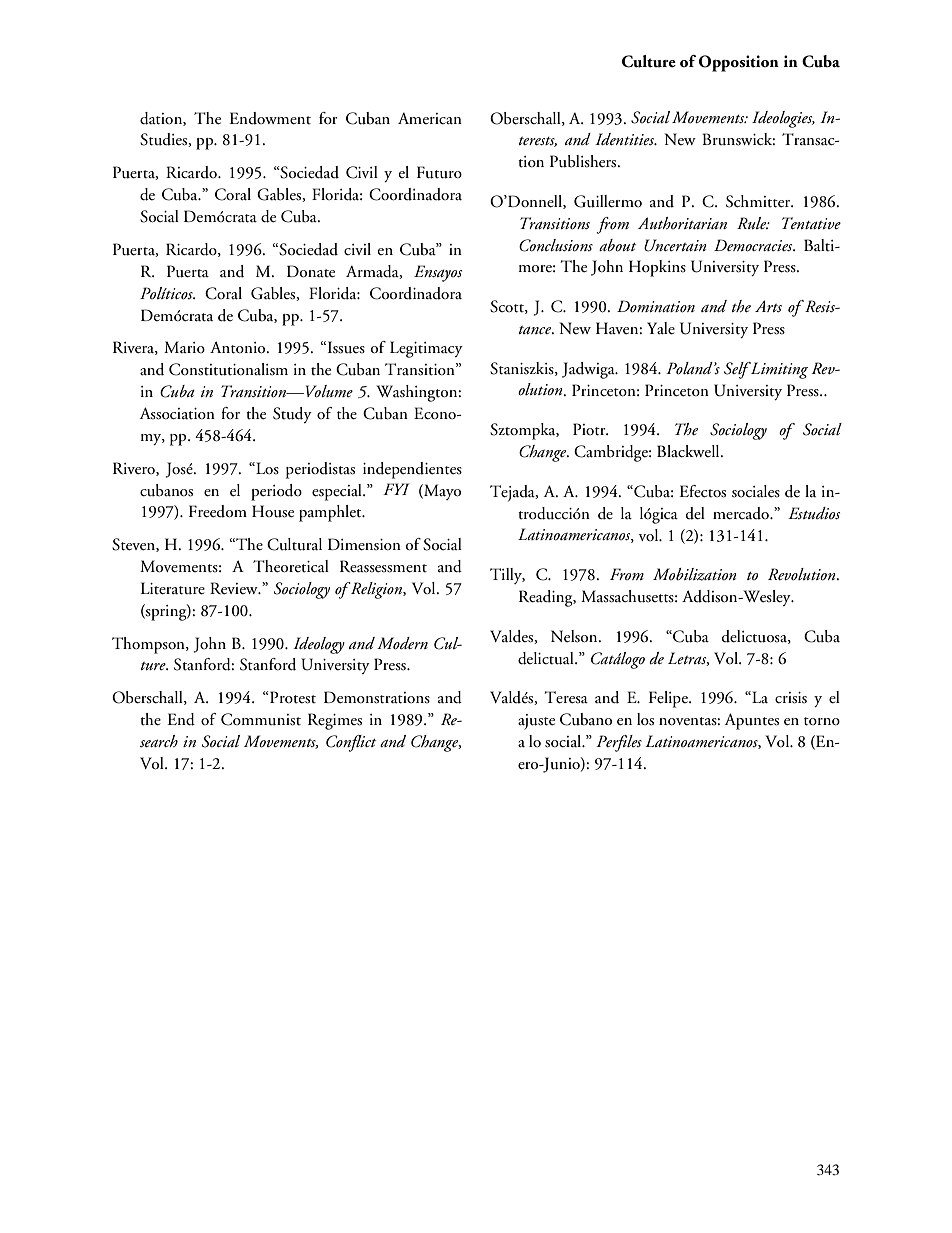 This screenshot has width=952, height=1233. I want to click on Conclusions, so click(556, 245).
